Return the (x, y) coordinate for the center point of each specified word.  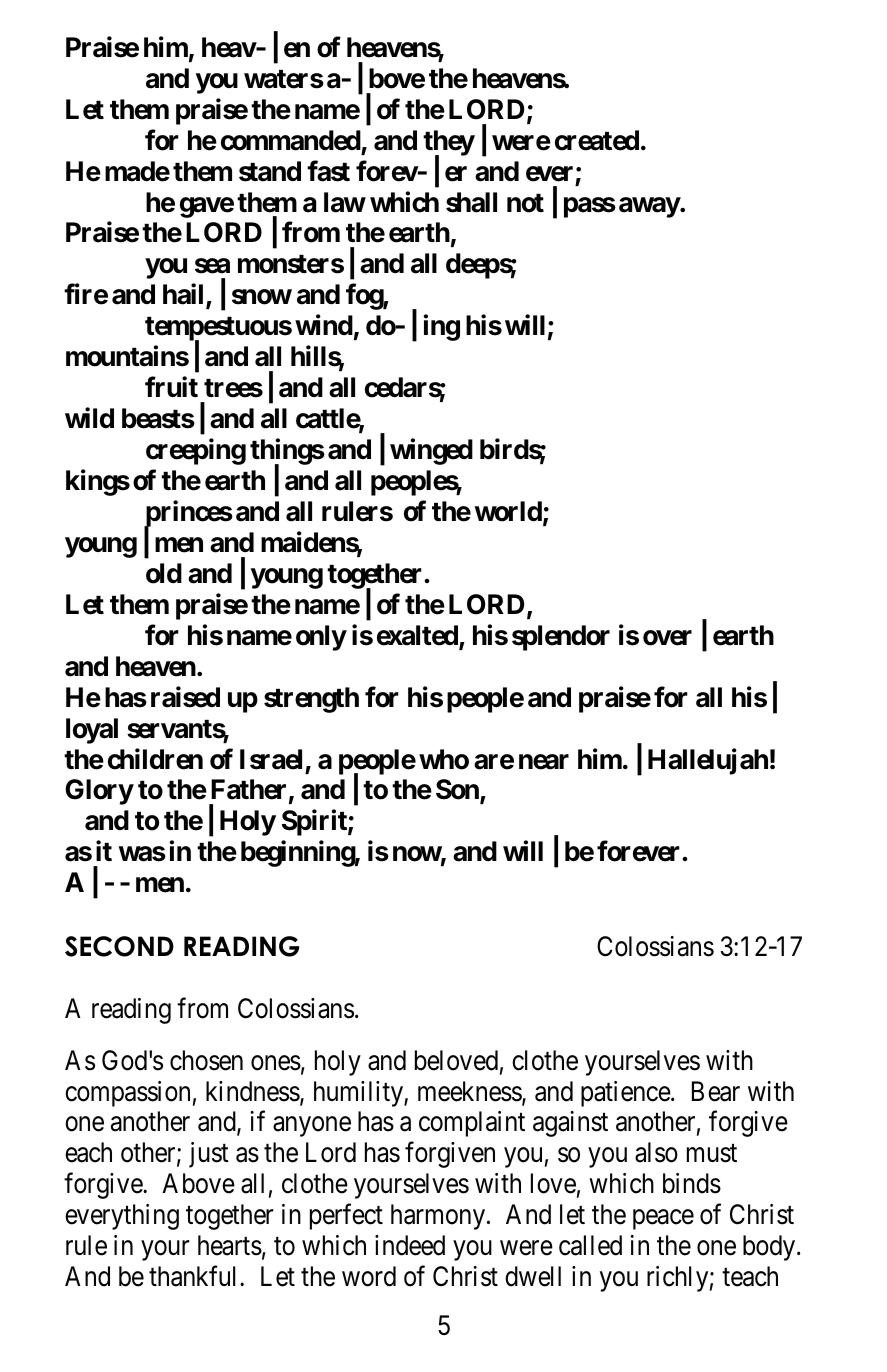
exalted (418, 636)
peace (663, 1220)
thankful (195, 1276)
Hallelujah (708, 761)
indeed (410, 1245)
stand (270, 171)
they (449, 144)
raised (185, 697)
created (597, 140)
